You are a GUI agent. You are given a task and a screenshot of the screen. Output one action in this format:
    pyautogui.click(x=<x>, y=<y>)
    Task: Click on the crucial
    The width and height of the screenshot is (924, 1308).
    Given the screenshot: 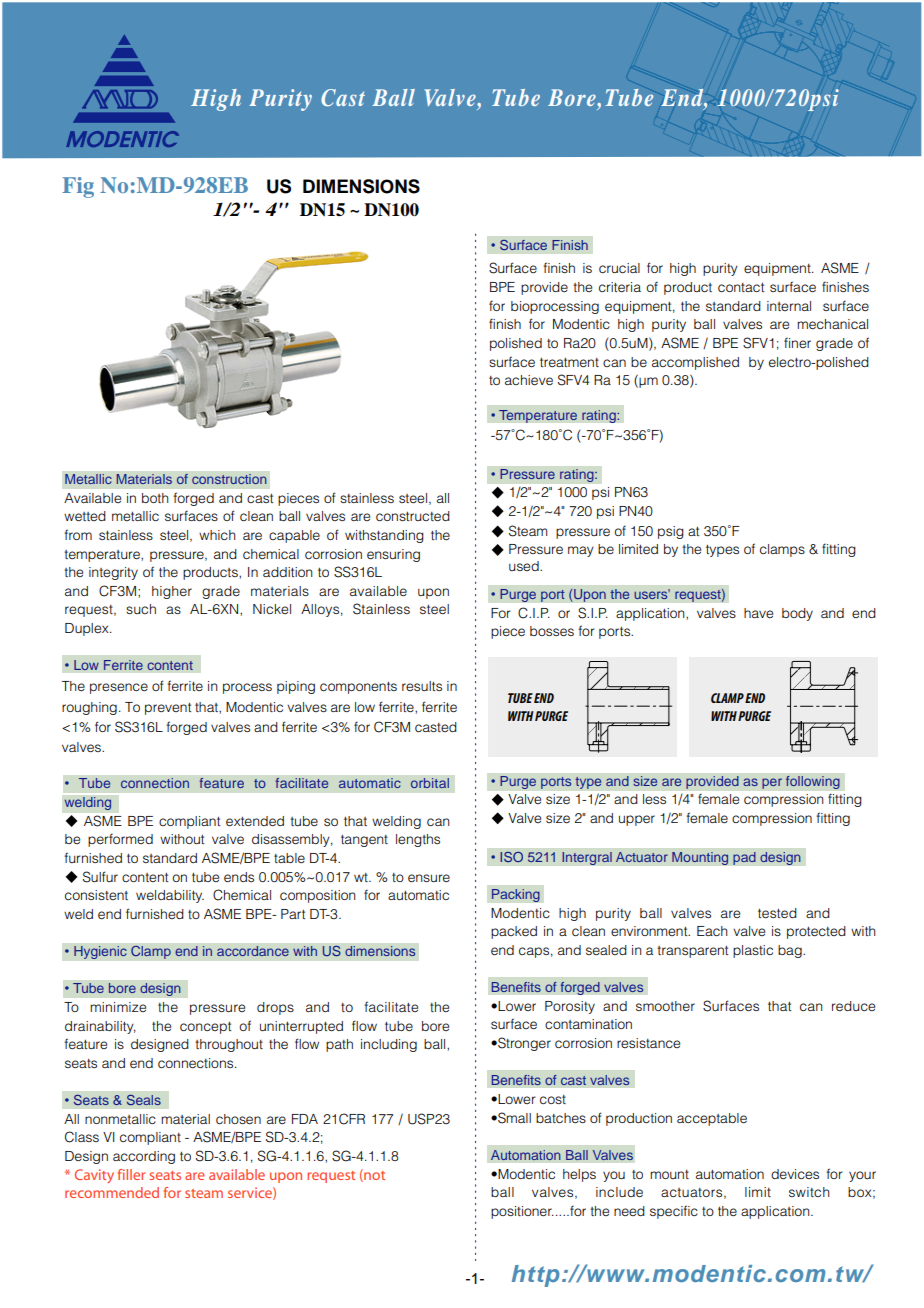 What is the action you would take?
    pyautogui.click(x=619, y=268)
